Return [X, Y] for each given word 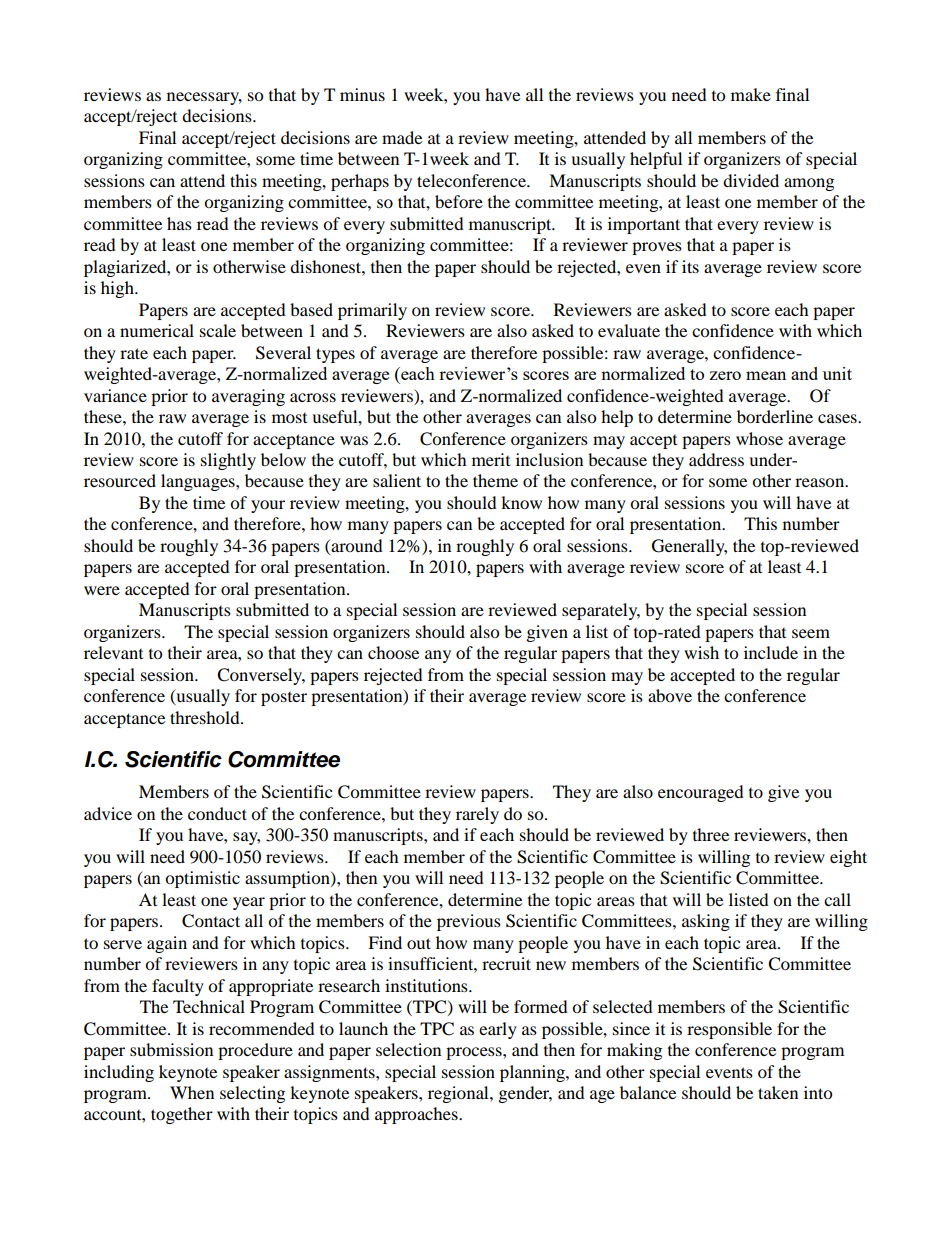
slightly [228, 461]
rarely [477, 815]
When [192, 1092]
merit [491, 459]
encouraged [701, 793]
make [751, 94]
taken [778, 1092]
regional [459, 1094]
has [179, 223]
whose [759, 438]
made [402, 137]
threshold [206, 717]
